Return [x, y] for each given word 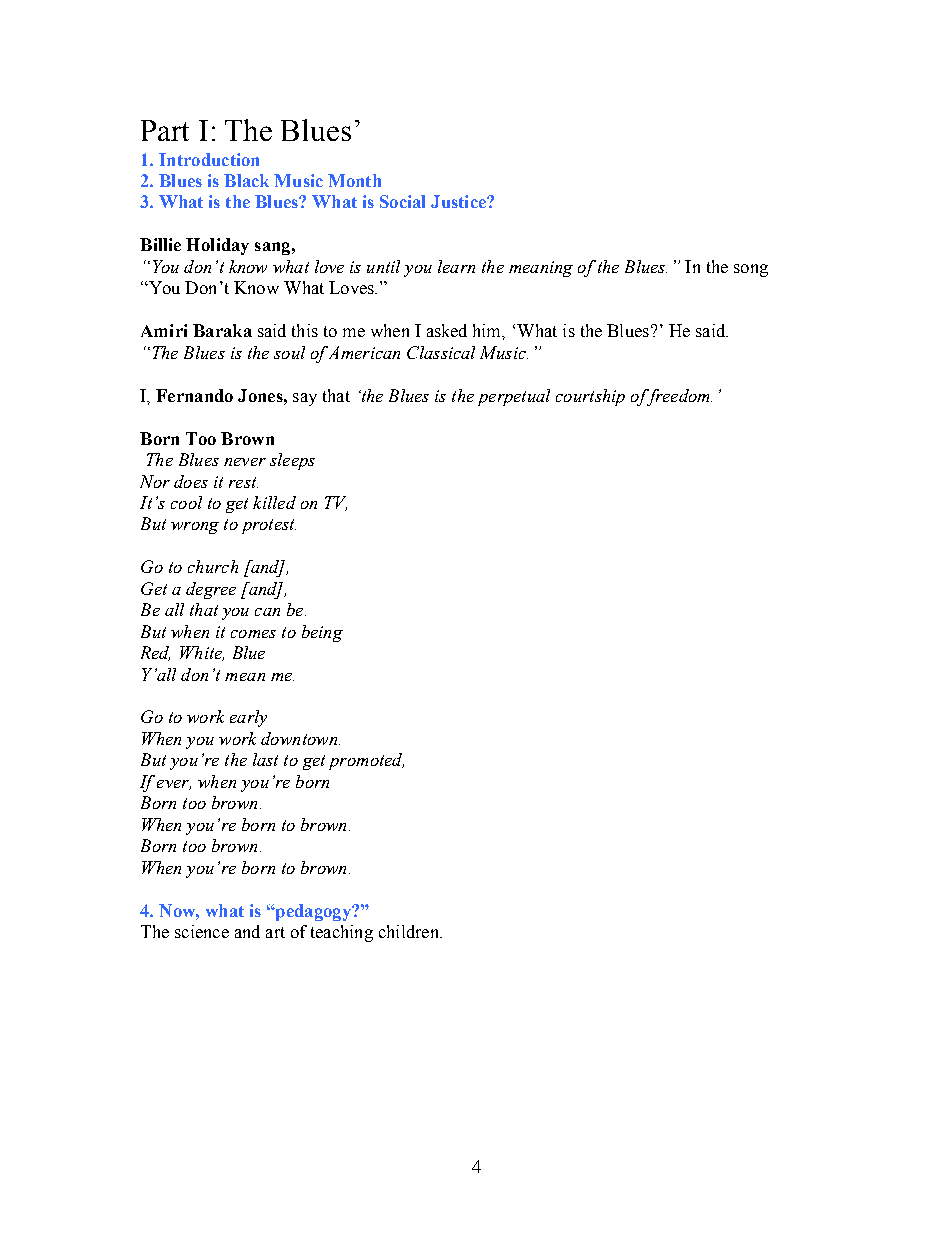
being [322, 633]
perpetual [514, 397]
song [751, 270]
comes [253, 634]
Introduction [209, 159]
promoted [366, 761]
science [202, 931]
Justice [459, 201]
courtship [590, 397]
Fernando [194, 395]
